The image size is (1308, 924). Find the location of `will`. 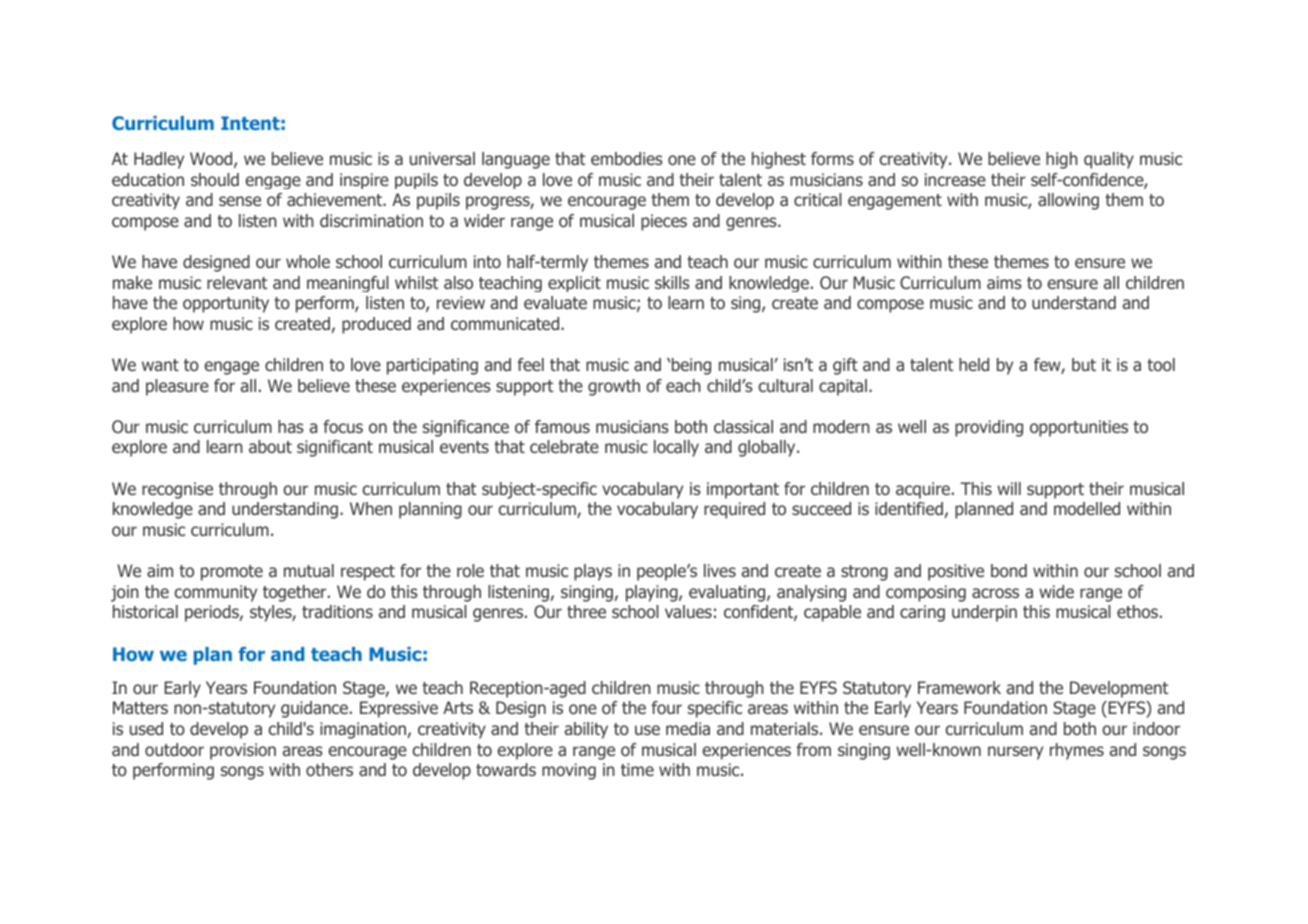

will is located at coordinates (1009, 488).
